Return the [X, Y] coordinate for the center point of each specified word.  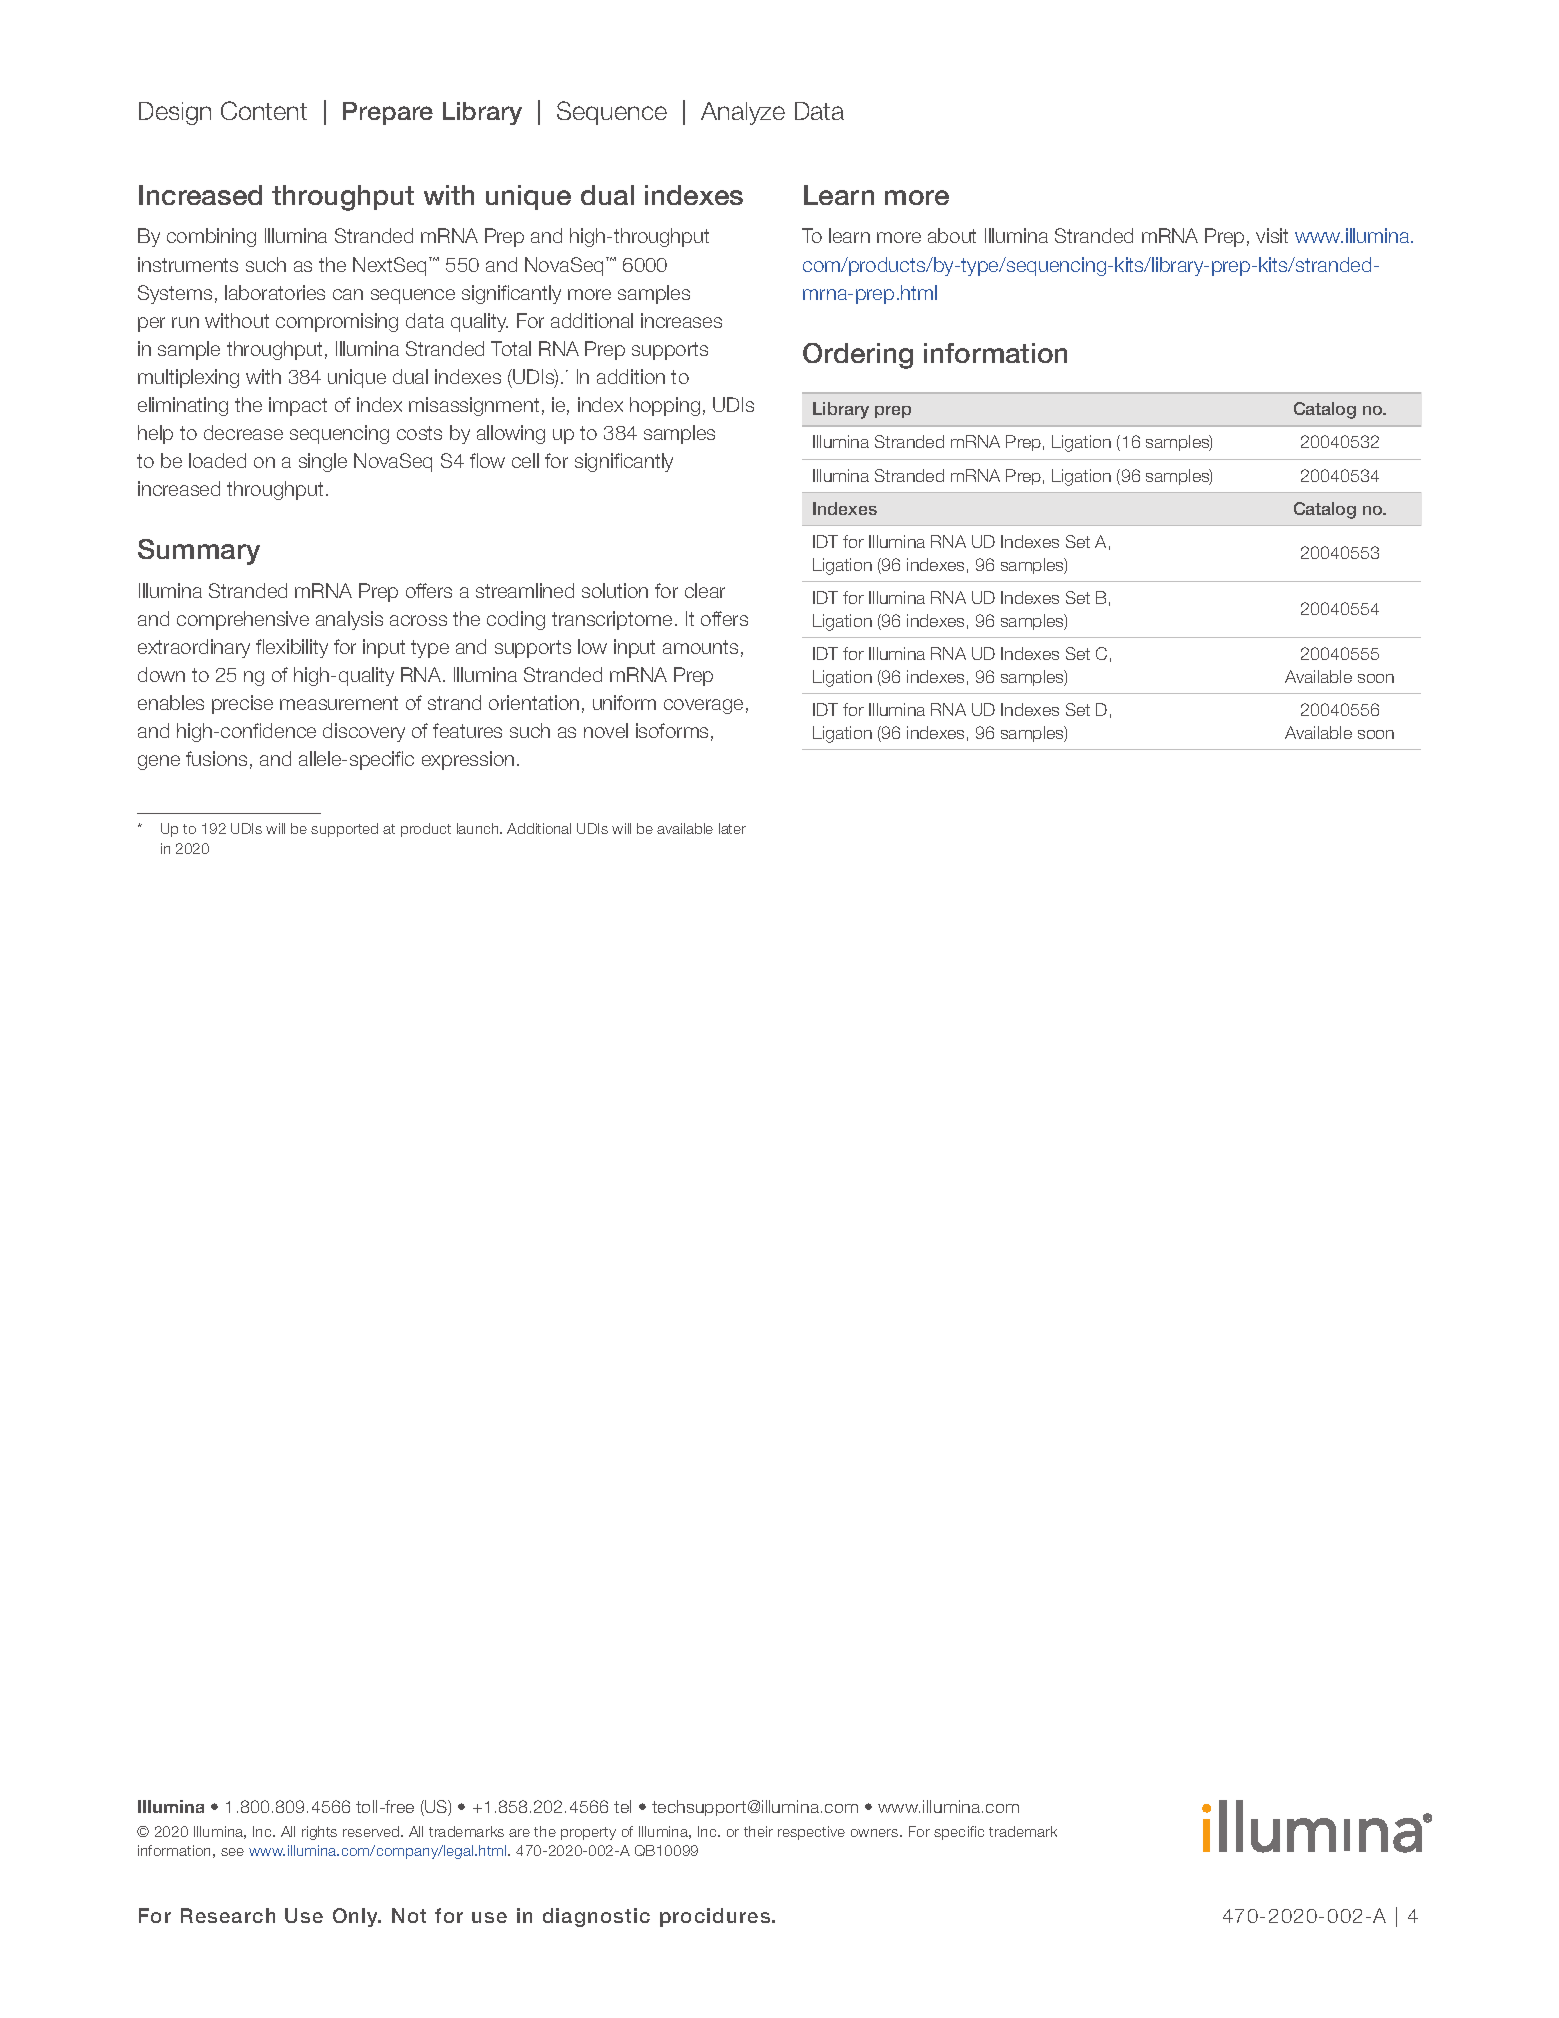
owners [876, 1833]
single [323, 462]
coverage [703, 706]
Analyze [743, 113]
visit [1272, 235]
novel [606, 730]
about [952, 235]
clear [705, 590]
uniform [624, 702]
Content [264, 110]
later [732, 828]
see [232, 1852]
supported [344, 830]
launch [479, 828]
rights [319, 1833]
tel [622, 1806]
